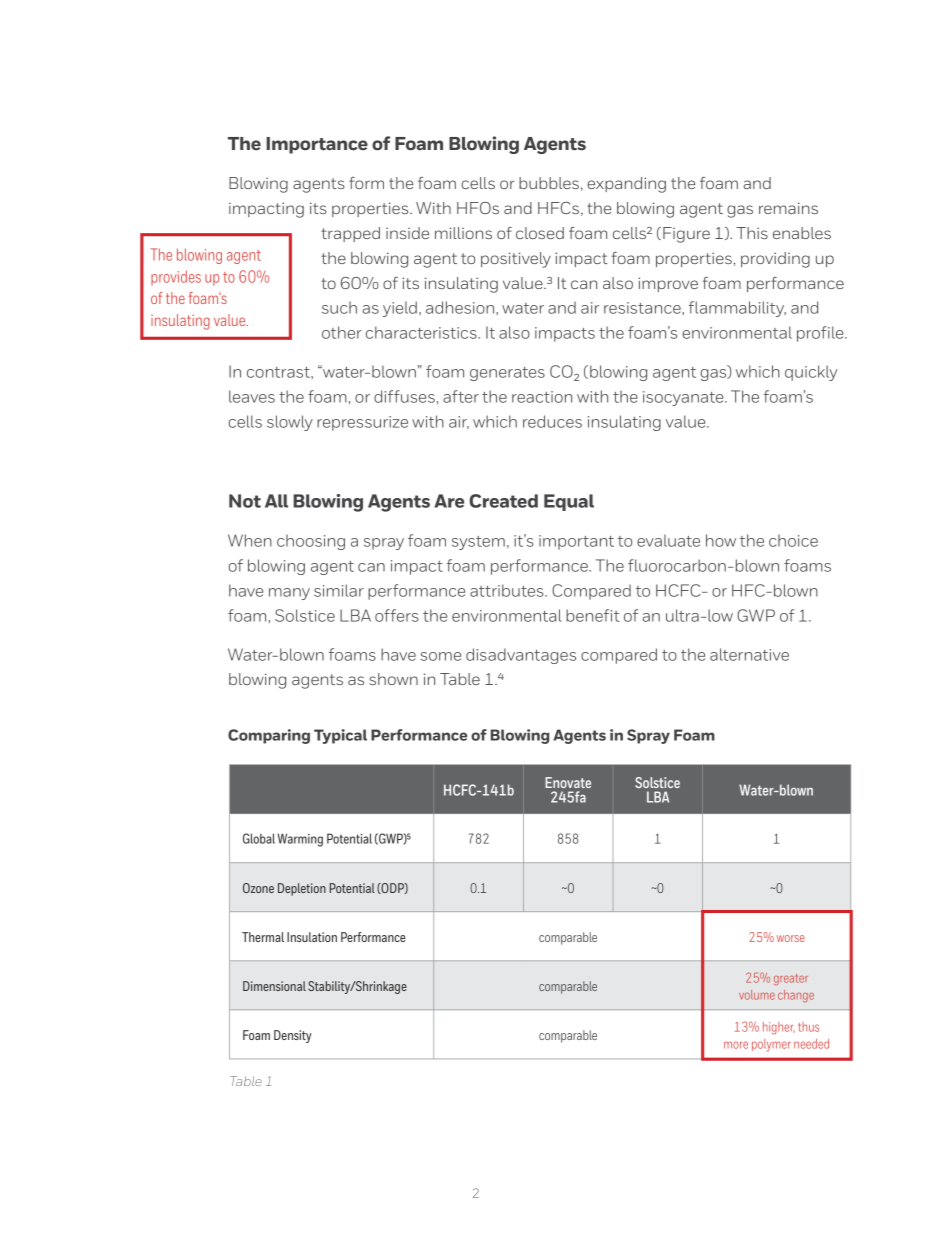  I want to click on Comparing, so click(269, 736).
